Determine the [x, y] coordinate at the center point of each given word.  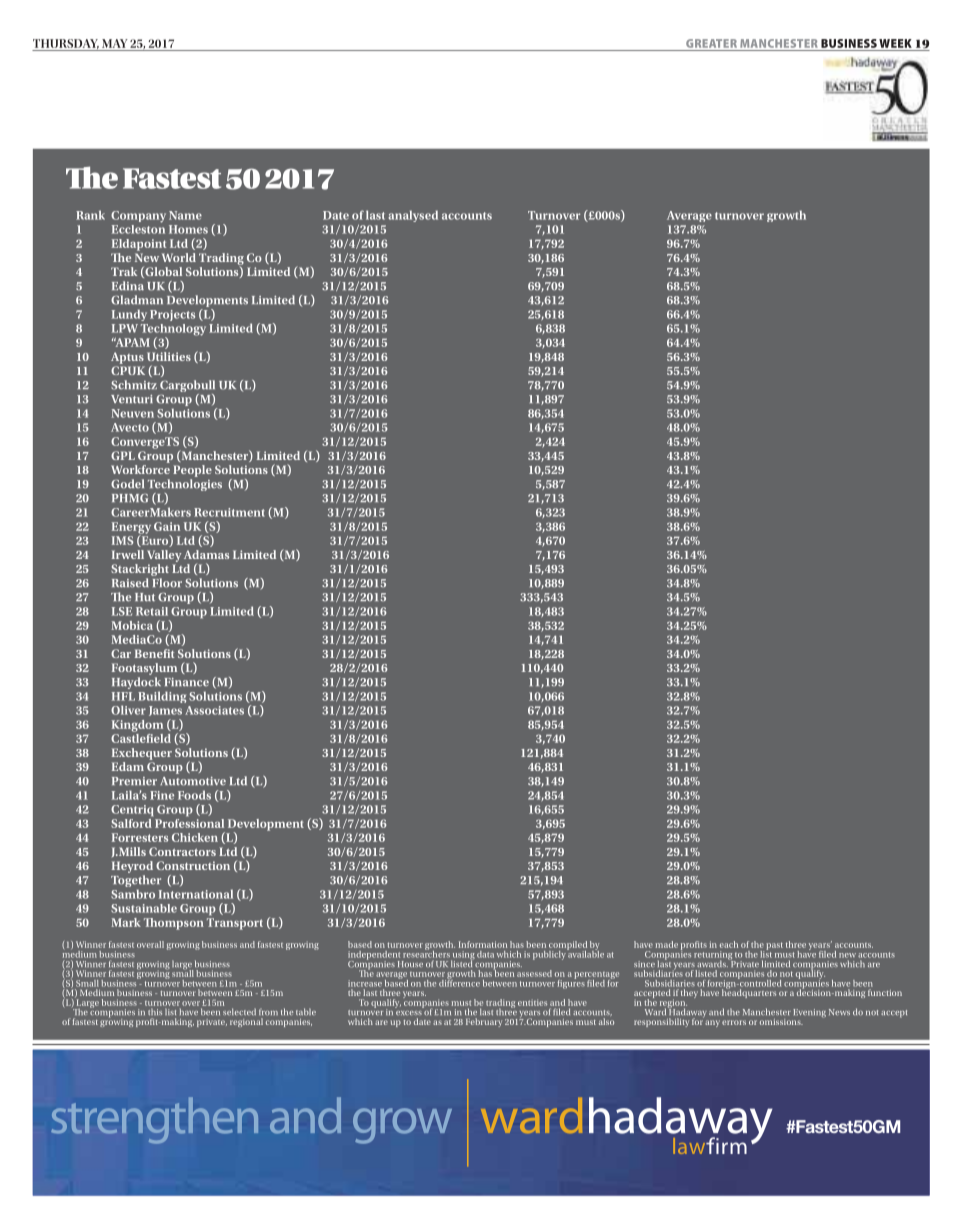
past [774, 946]
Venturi [132, 399]
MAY [115, 43]
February [484, 1022]
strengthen [154, 1120]
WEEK [895, 43]
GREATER [711, 43]
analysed [413, 216]
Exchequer [142, 754]
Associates [214, 710]
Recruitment [229, 512]
